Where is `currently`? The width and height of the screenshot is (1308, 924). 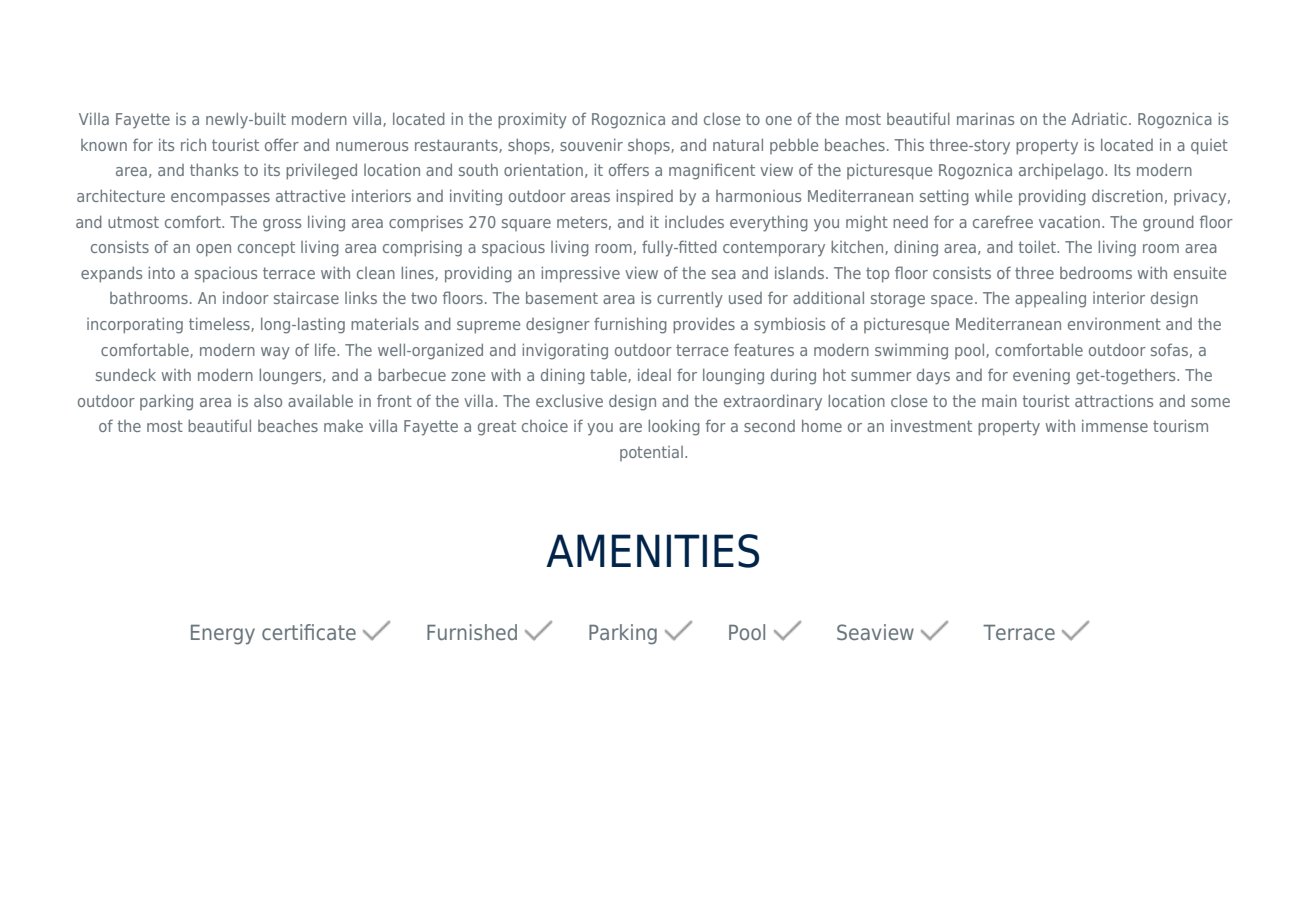 currently is located at coordinates (690, 299).
